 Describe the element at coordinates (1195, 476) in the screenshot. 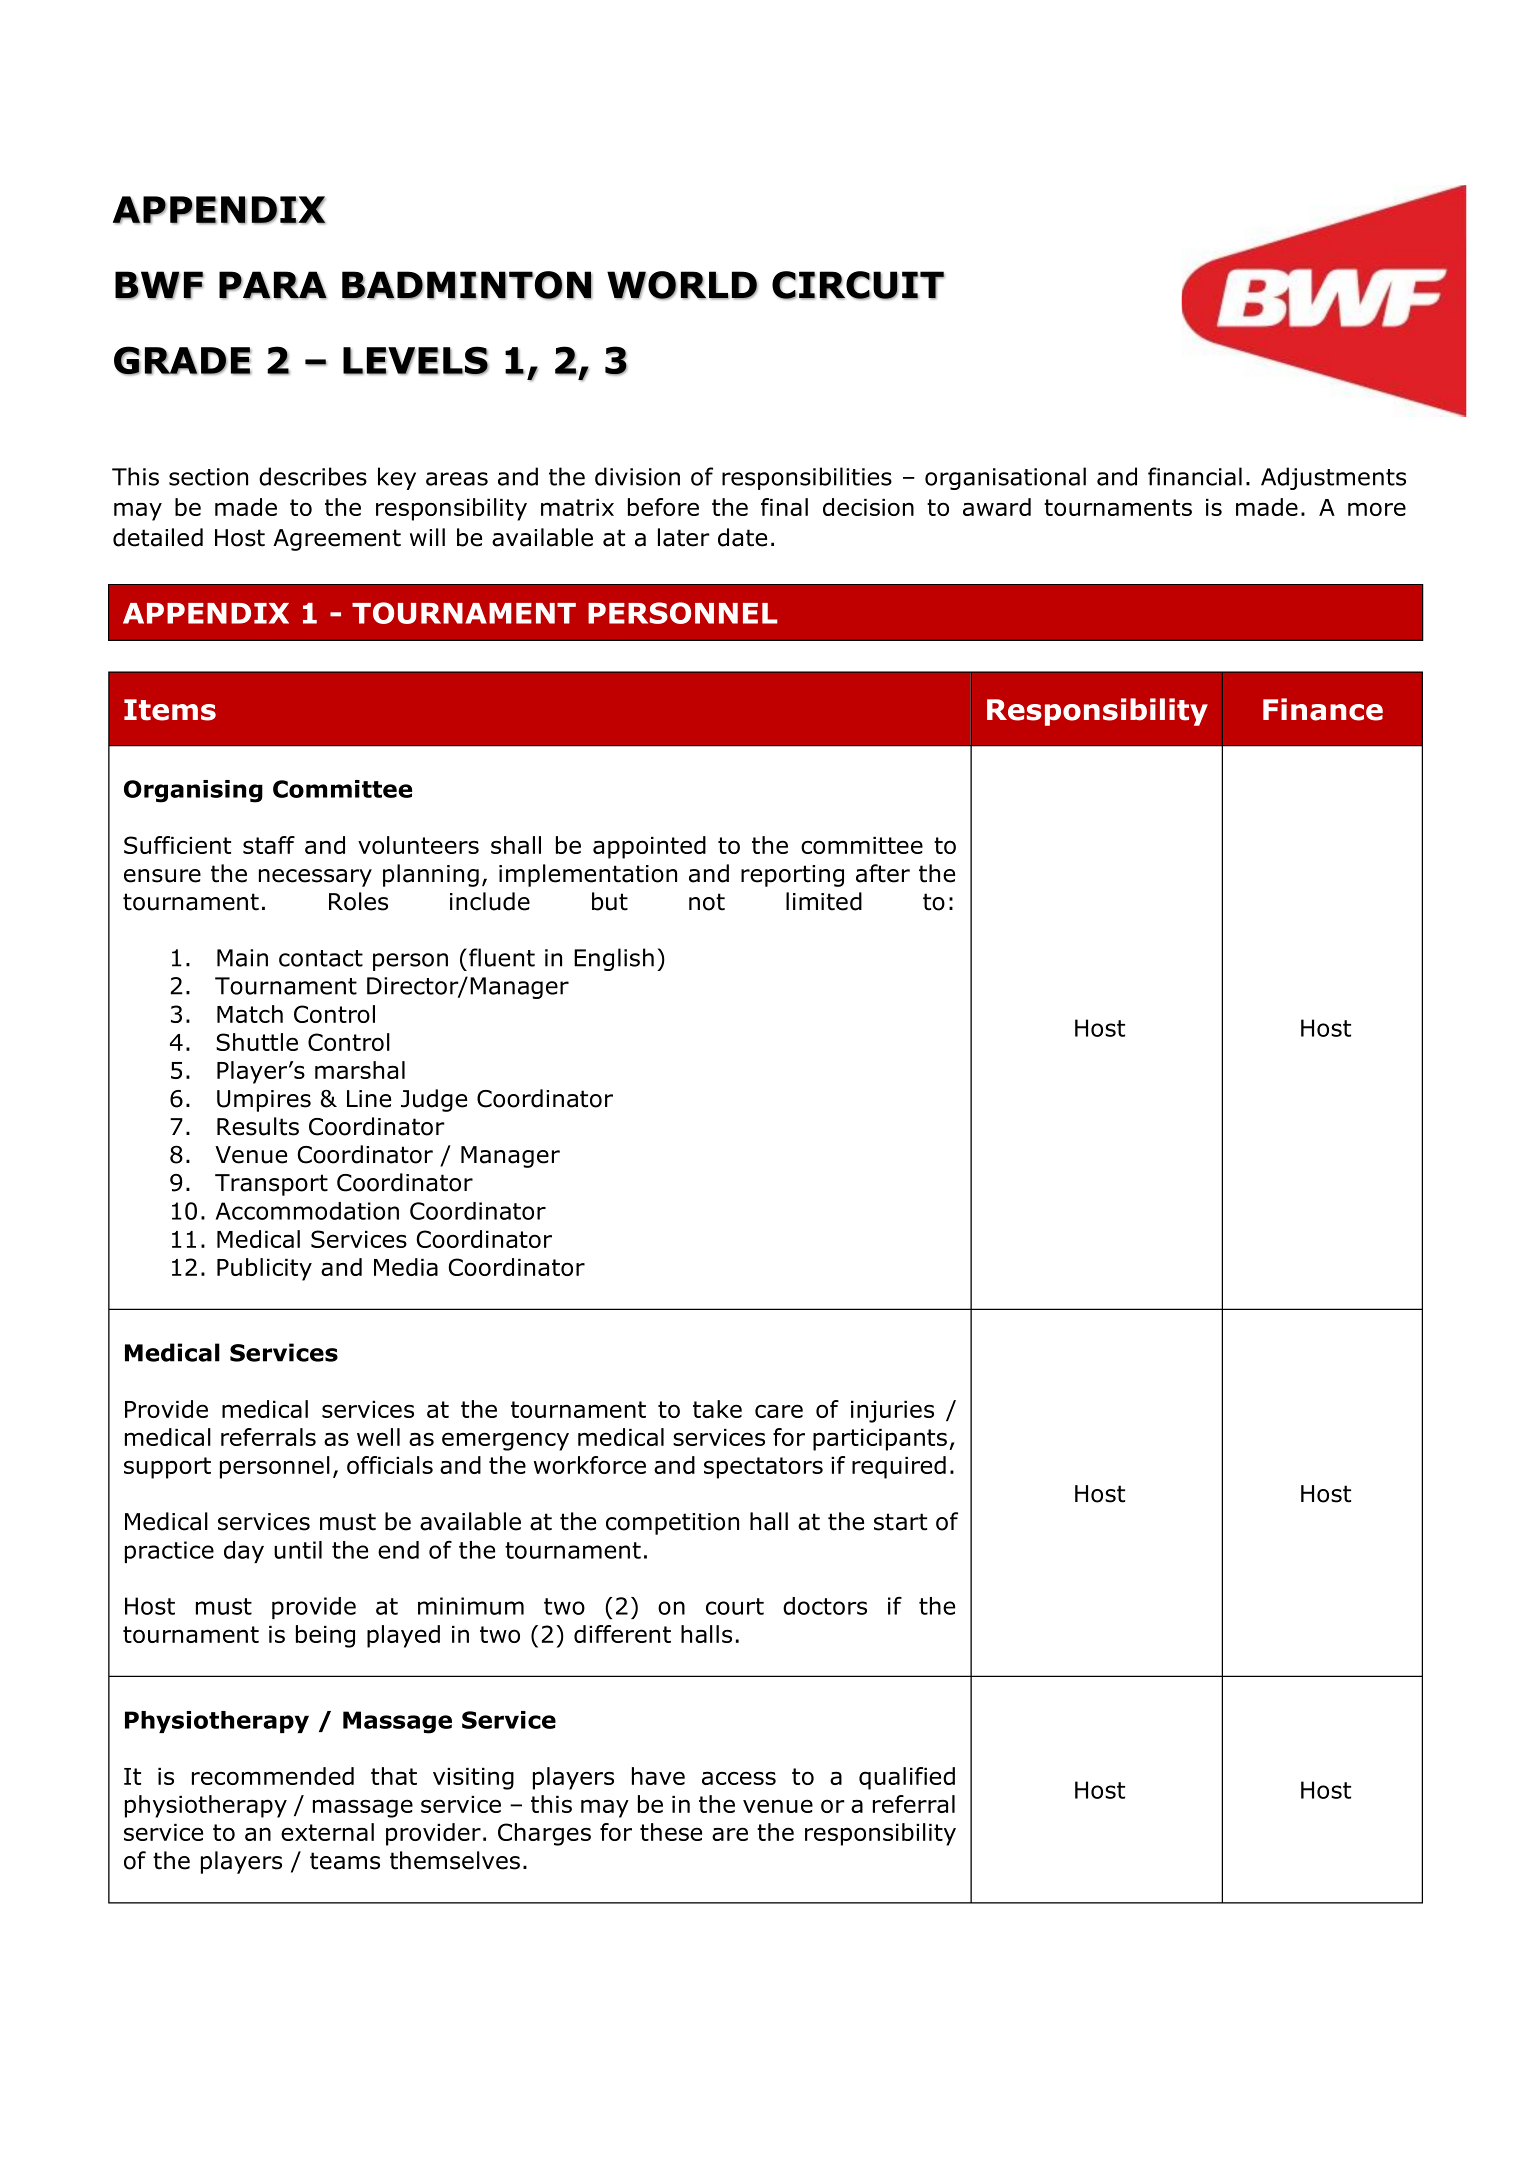

I see `financial` at that location.
